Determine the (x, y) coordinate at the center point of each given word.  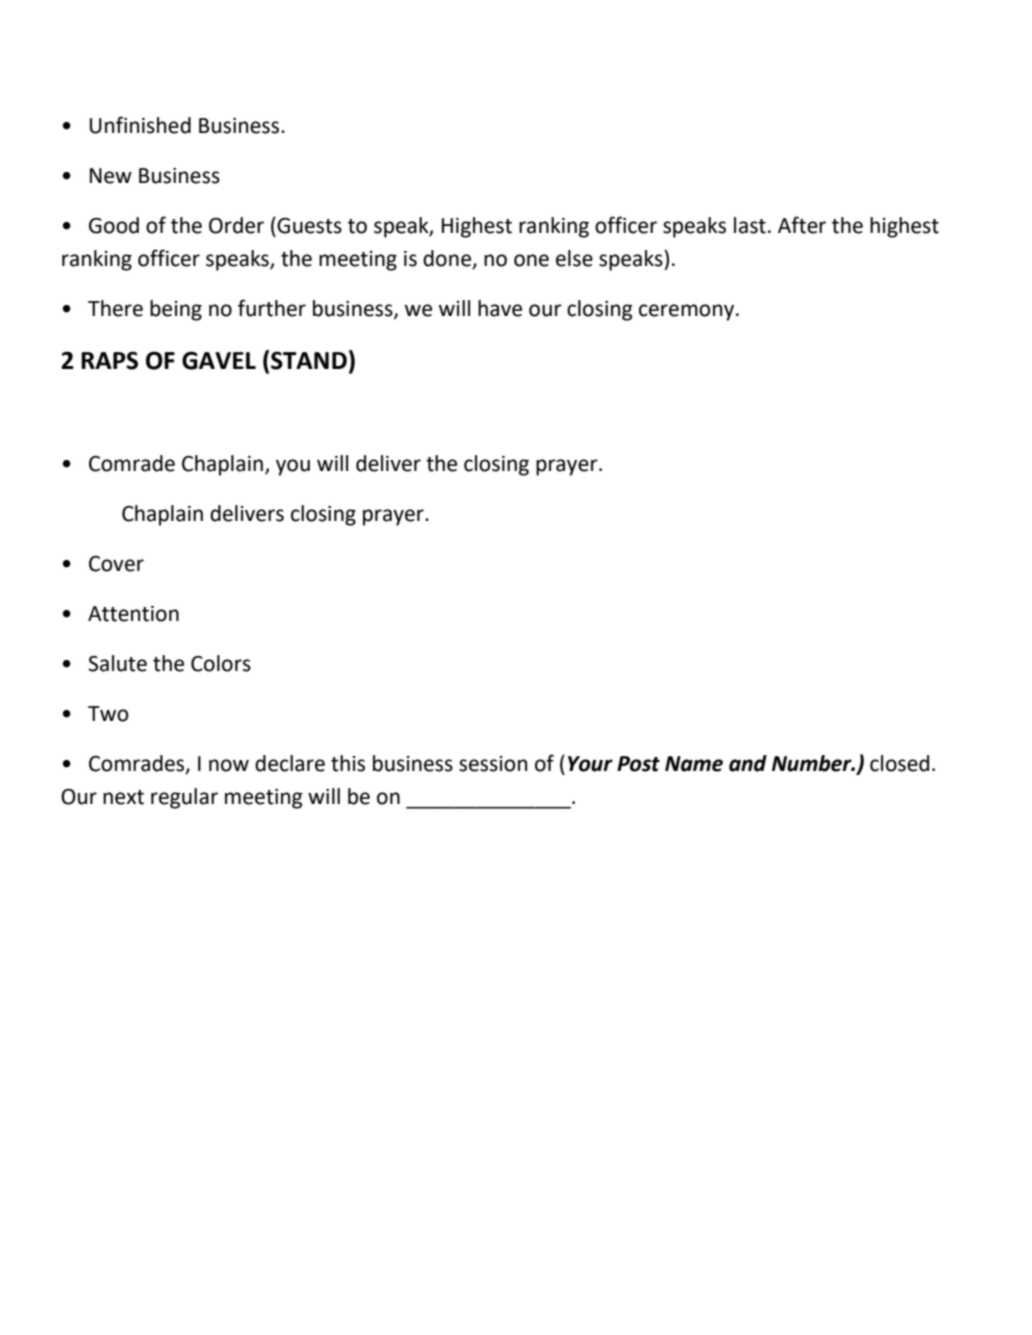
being (176, 310)
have (500, 308)
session (493, 764)
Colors (221, 663)
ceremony (688, 312)
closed (899, 763)
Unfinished (140, 125)
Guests (309, 226)
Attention (133, 614)
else (574, 258)
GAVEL (219, 360)
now (229, 765)
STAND (309, 360)
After (802, 225)
